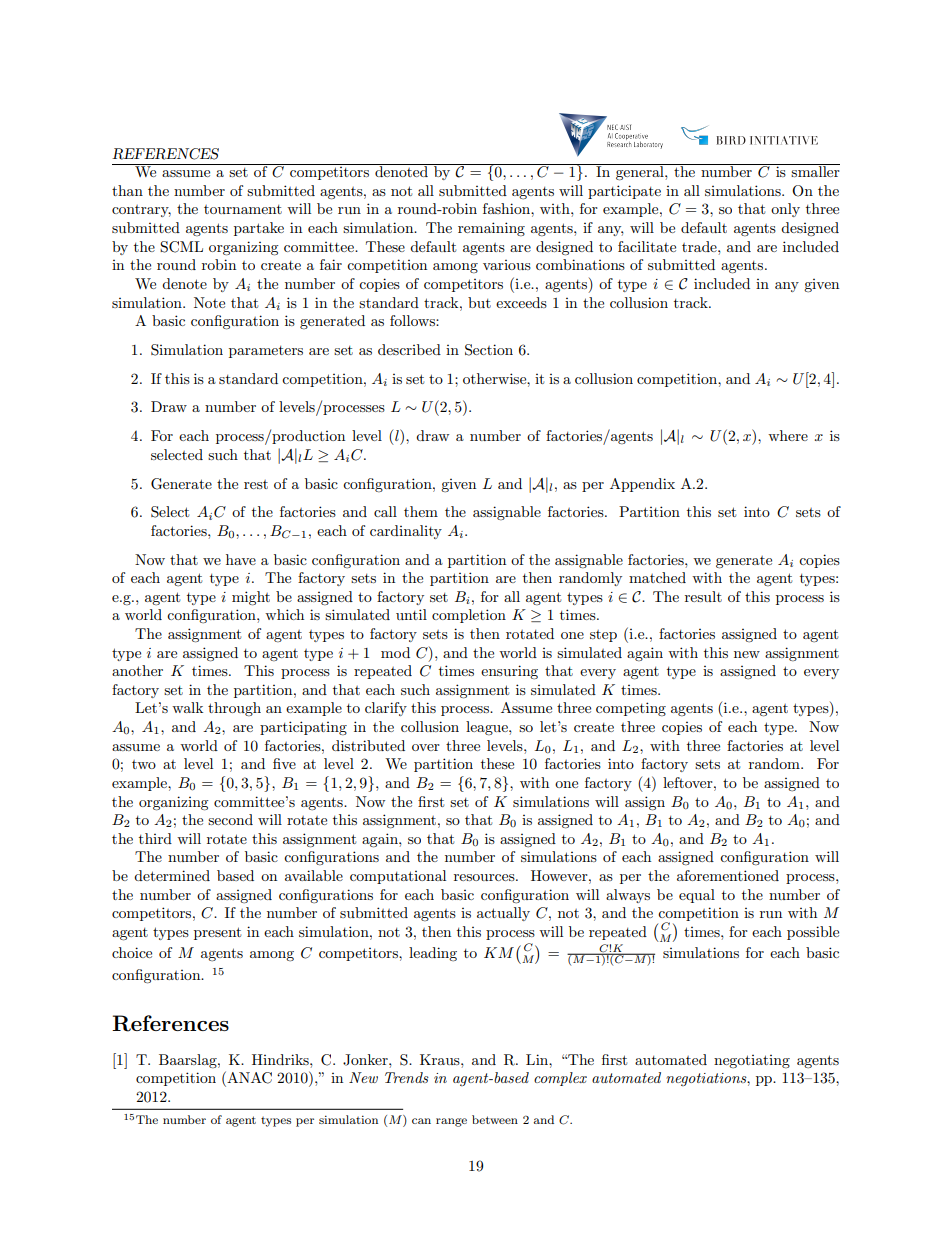 The height and width of the document is (1233, 952). I want to click on tournament, so click(243, 209).
